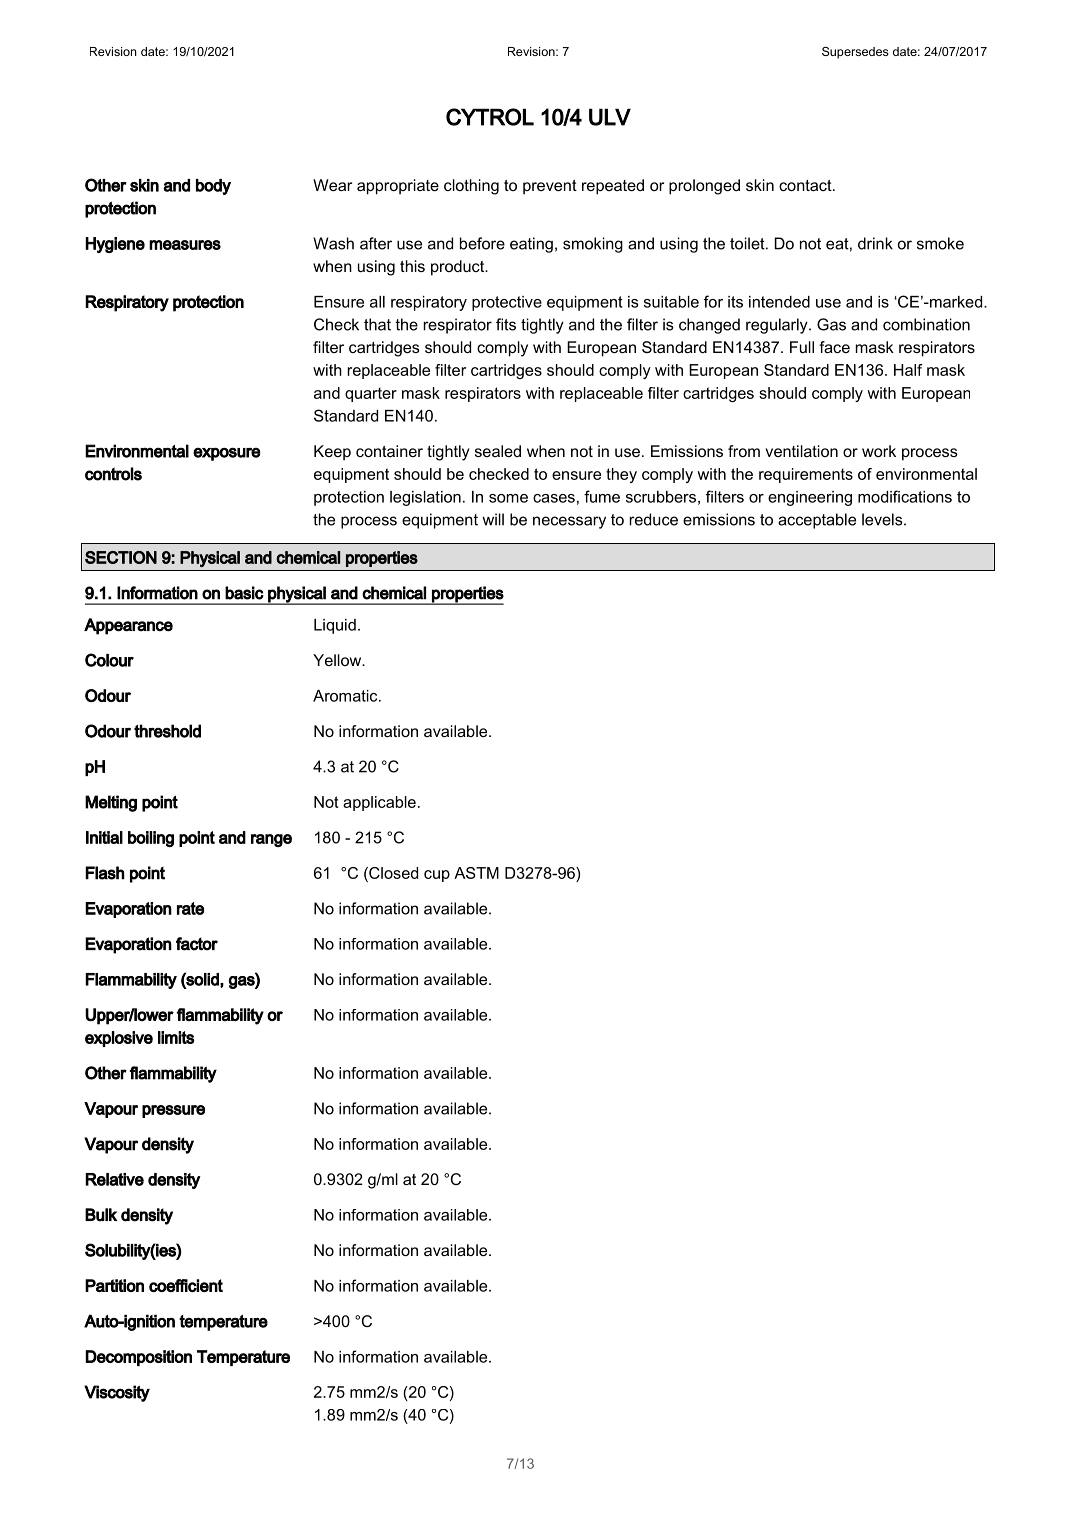  I want to click on body, so click(213, 187).
